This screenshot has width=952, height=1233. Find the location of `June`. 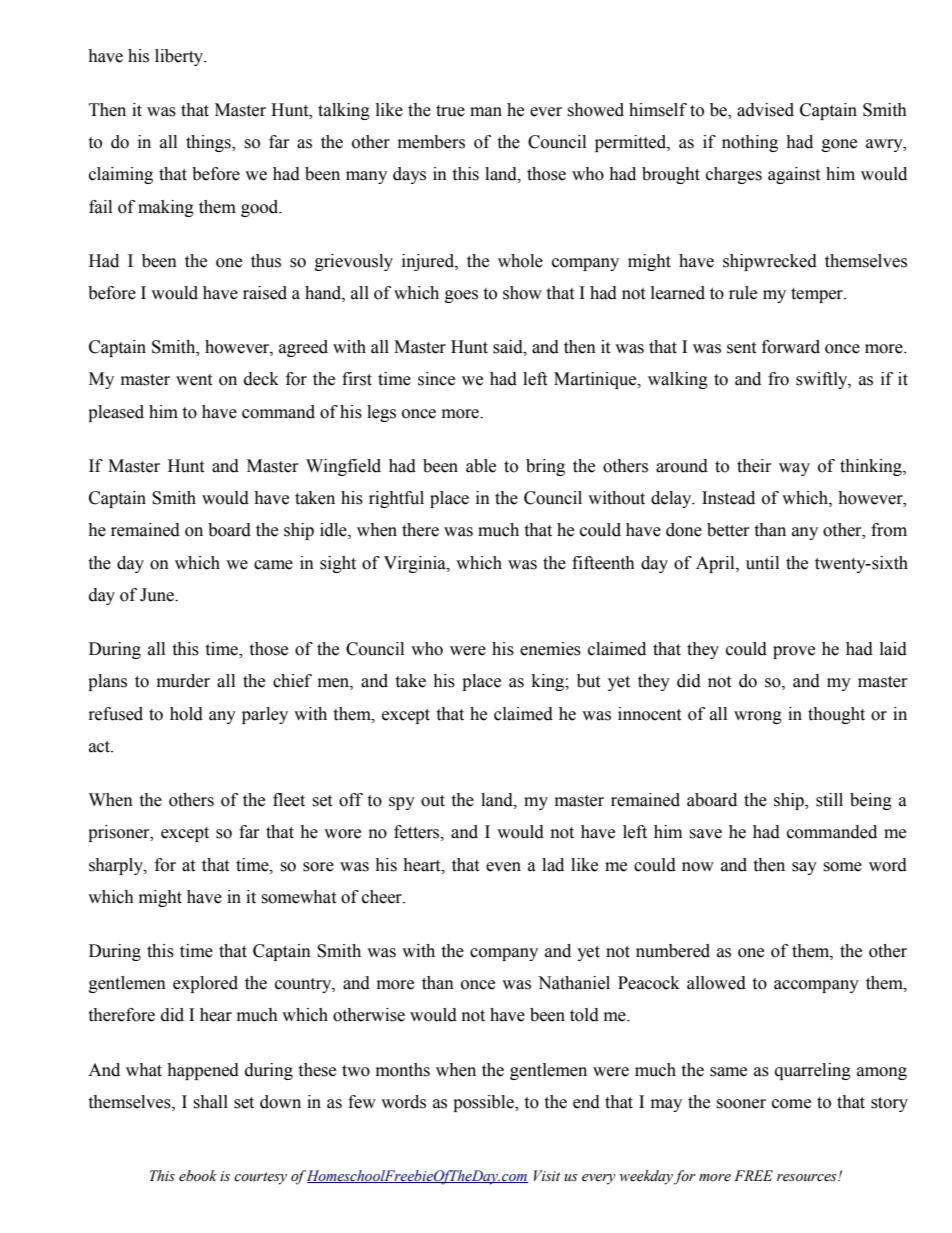

June is located at coordinates (158, 595).
